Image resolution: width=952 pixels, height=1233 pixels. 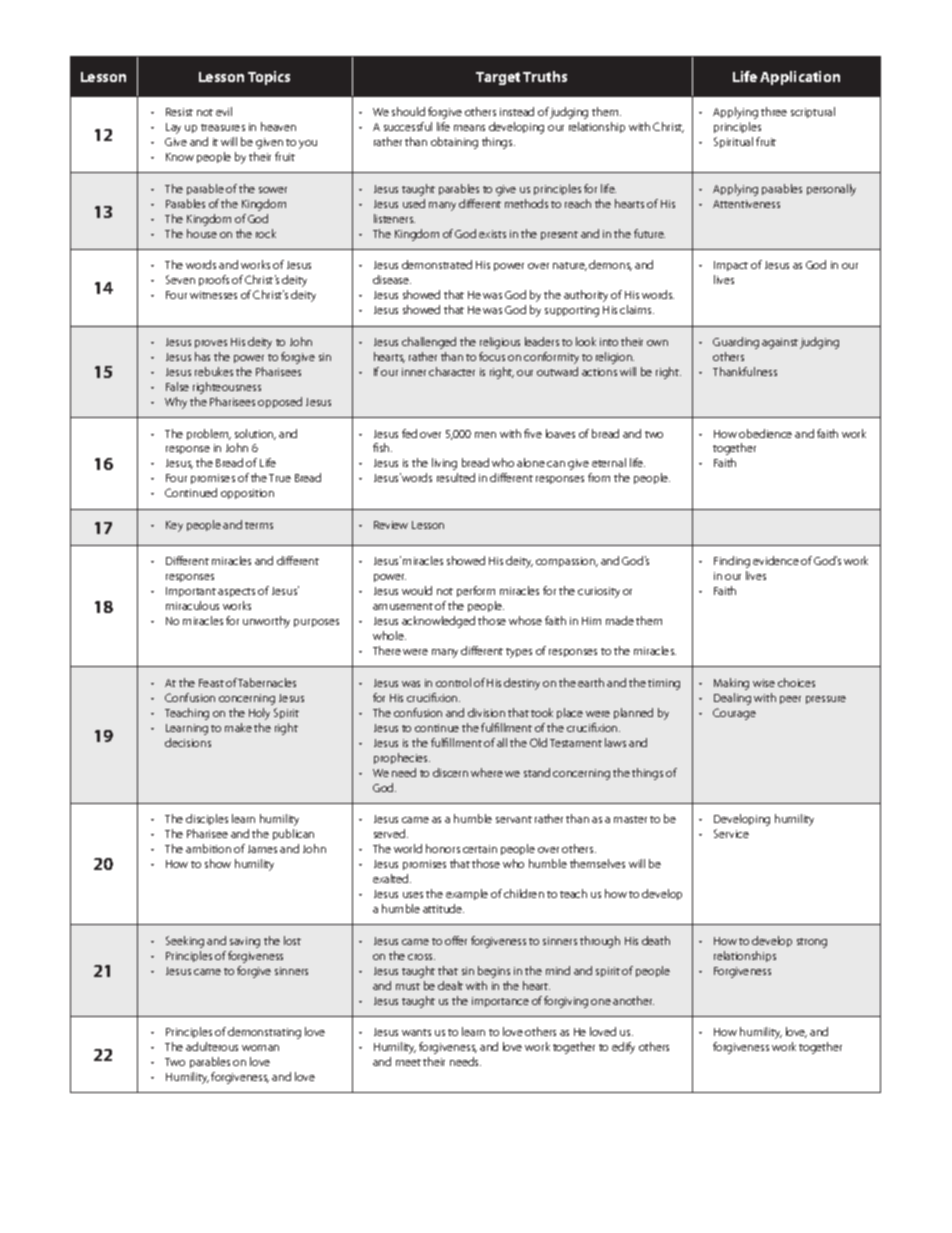 I want to click on Service, so click(x=731, y=833).
